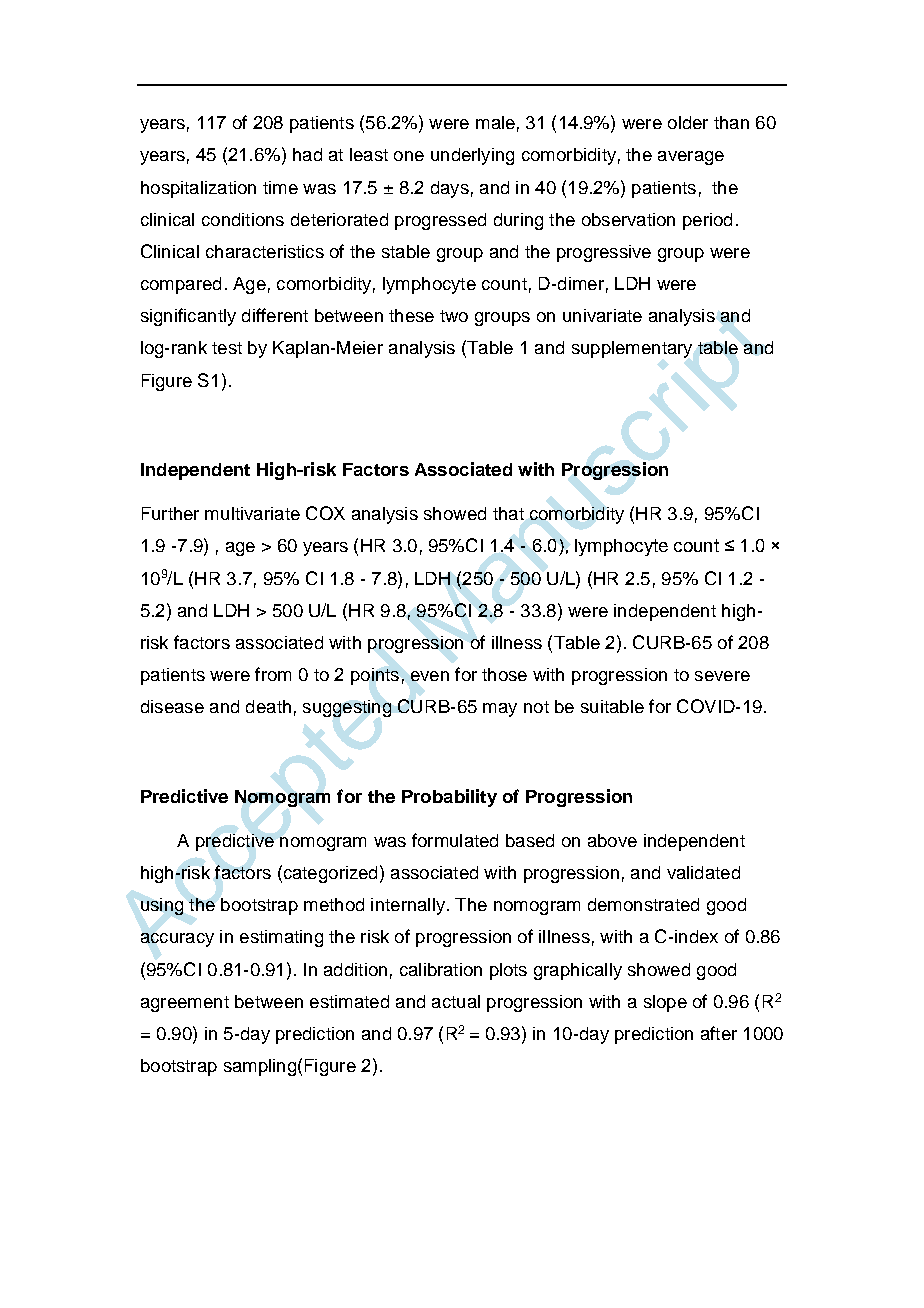 This screenshot has height=1308, width=924. Describe the element at coordinates (472, 156) in the screenshot. I see `underlying` at that location.
